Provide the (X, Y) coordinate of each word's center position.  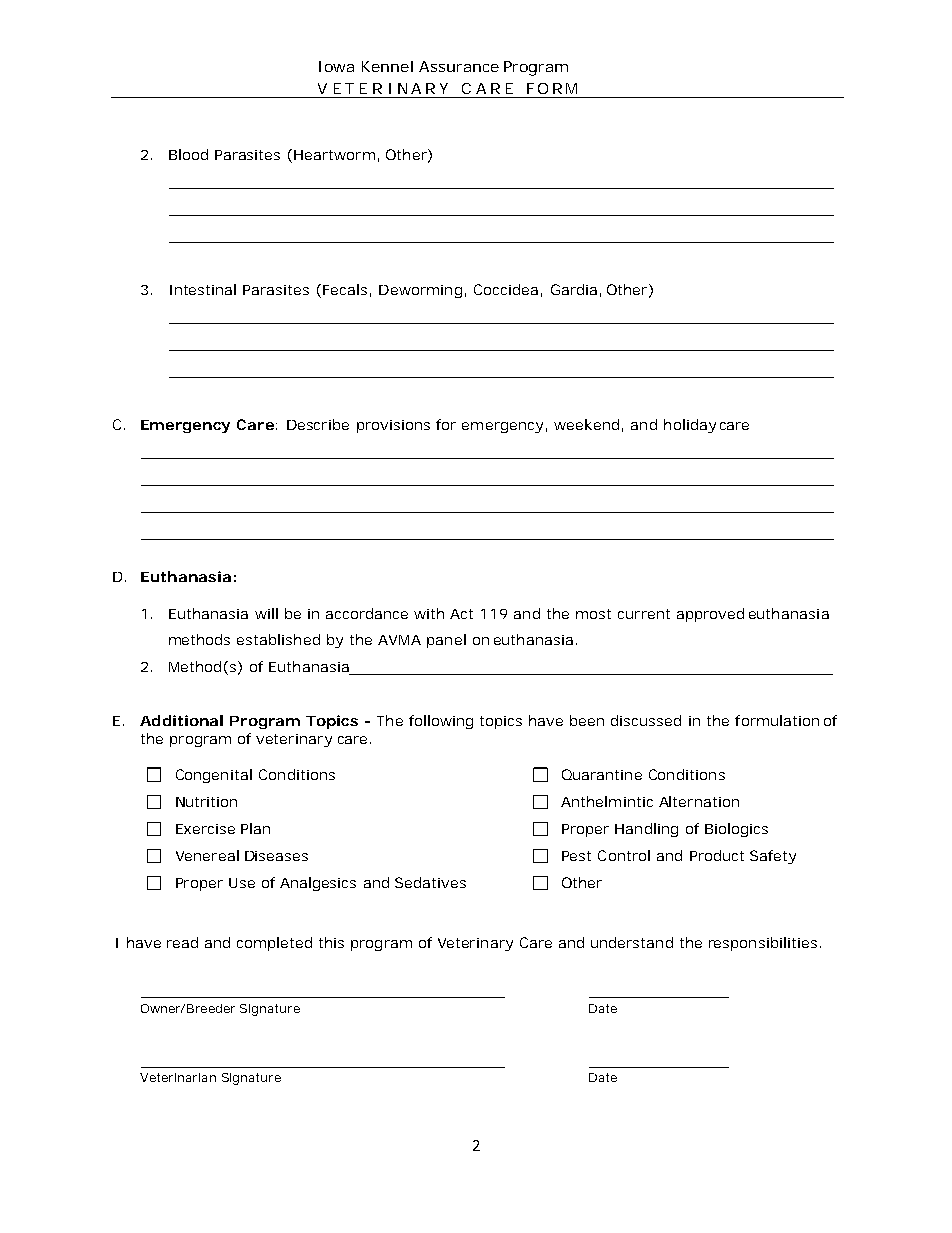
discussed (646, 720)
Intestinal (203, 289)
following (441, 722)
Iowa (336, 66)
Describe (318, 424)
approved (710, 615)
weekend (586, 424)
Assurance (459, 66)
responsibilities (763, 944)
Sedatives (430, 882)
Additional (181, 720)
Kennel (387, 66)
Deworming (420, 291)
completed (274, 944)
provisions (393, 426)
